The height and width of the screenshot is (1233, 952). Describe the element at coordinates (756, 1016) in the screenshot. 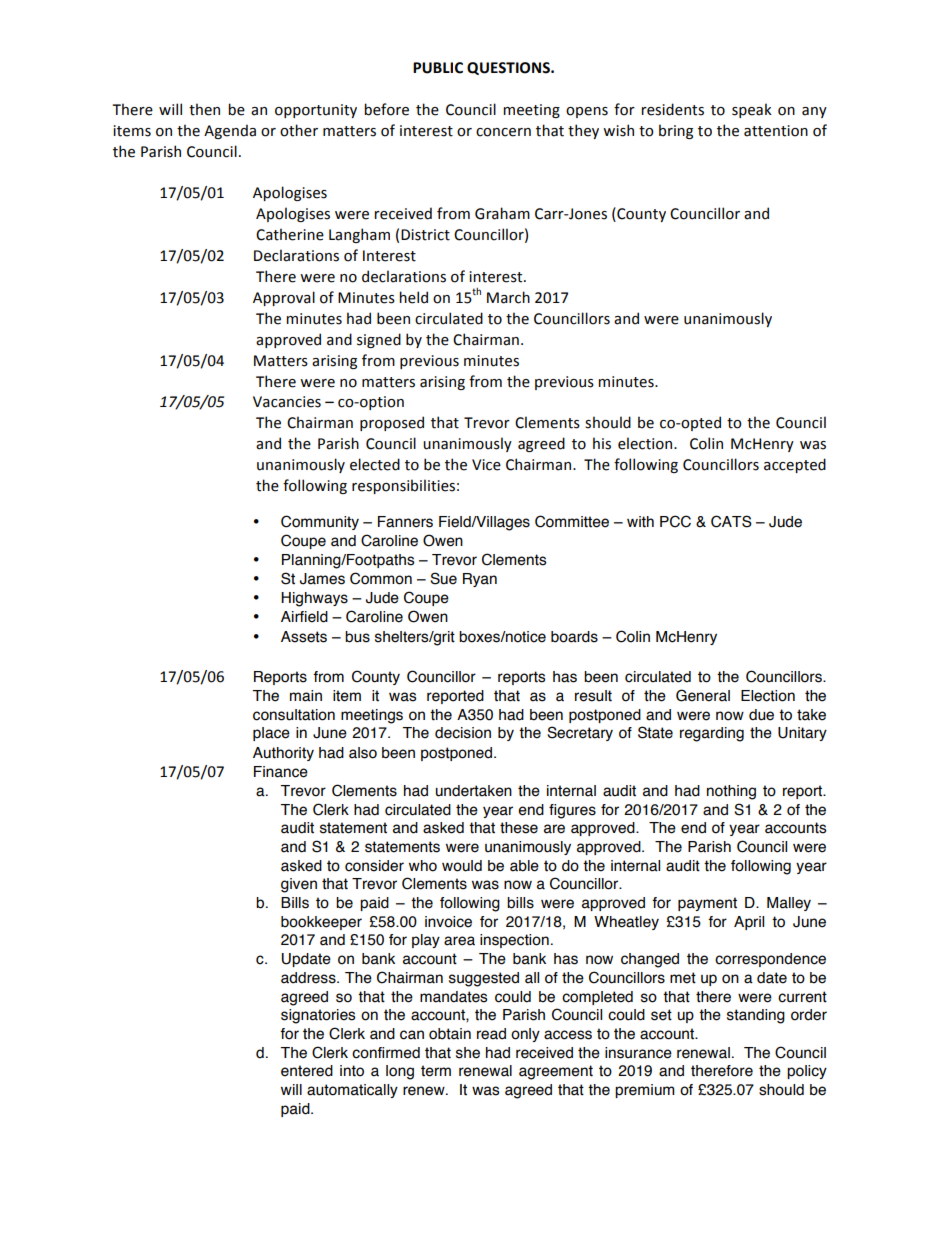

I see `standing` at that location.
